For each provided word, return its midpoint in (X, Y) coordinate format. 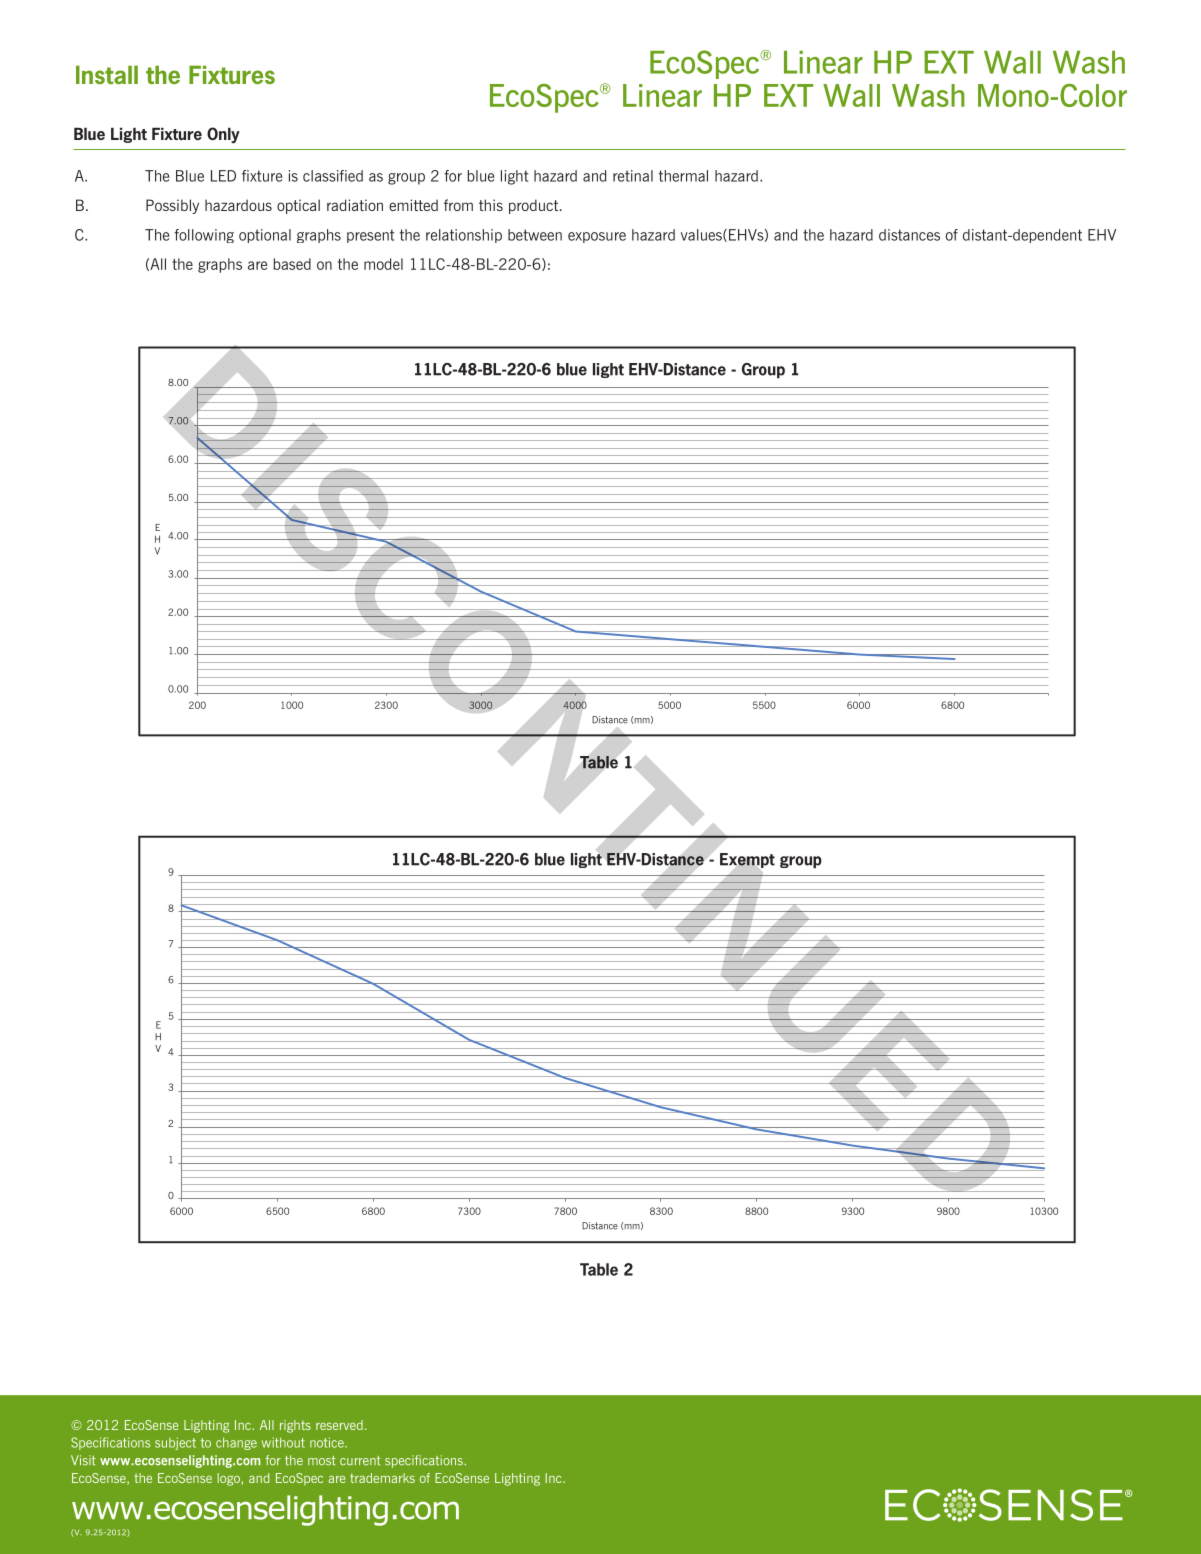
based (292, 264)
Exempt (747, 860)
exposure (597, 237)
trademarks (382, 1478)
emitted (413, 205)
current (360, 1461)
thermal (683, 176)
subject (175, 1443)
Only (223, 135)
